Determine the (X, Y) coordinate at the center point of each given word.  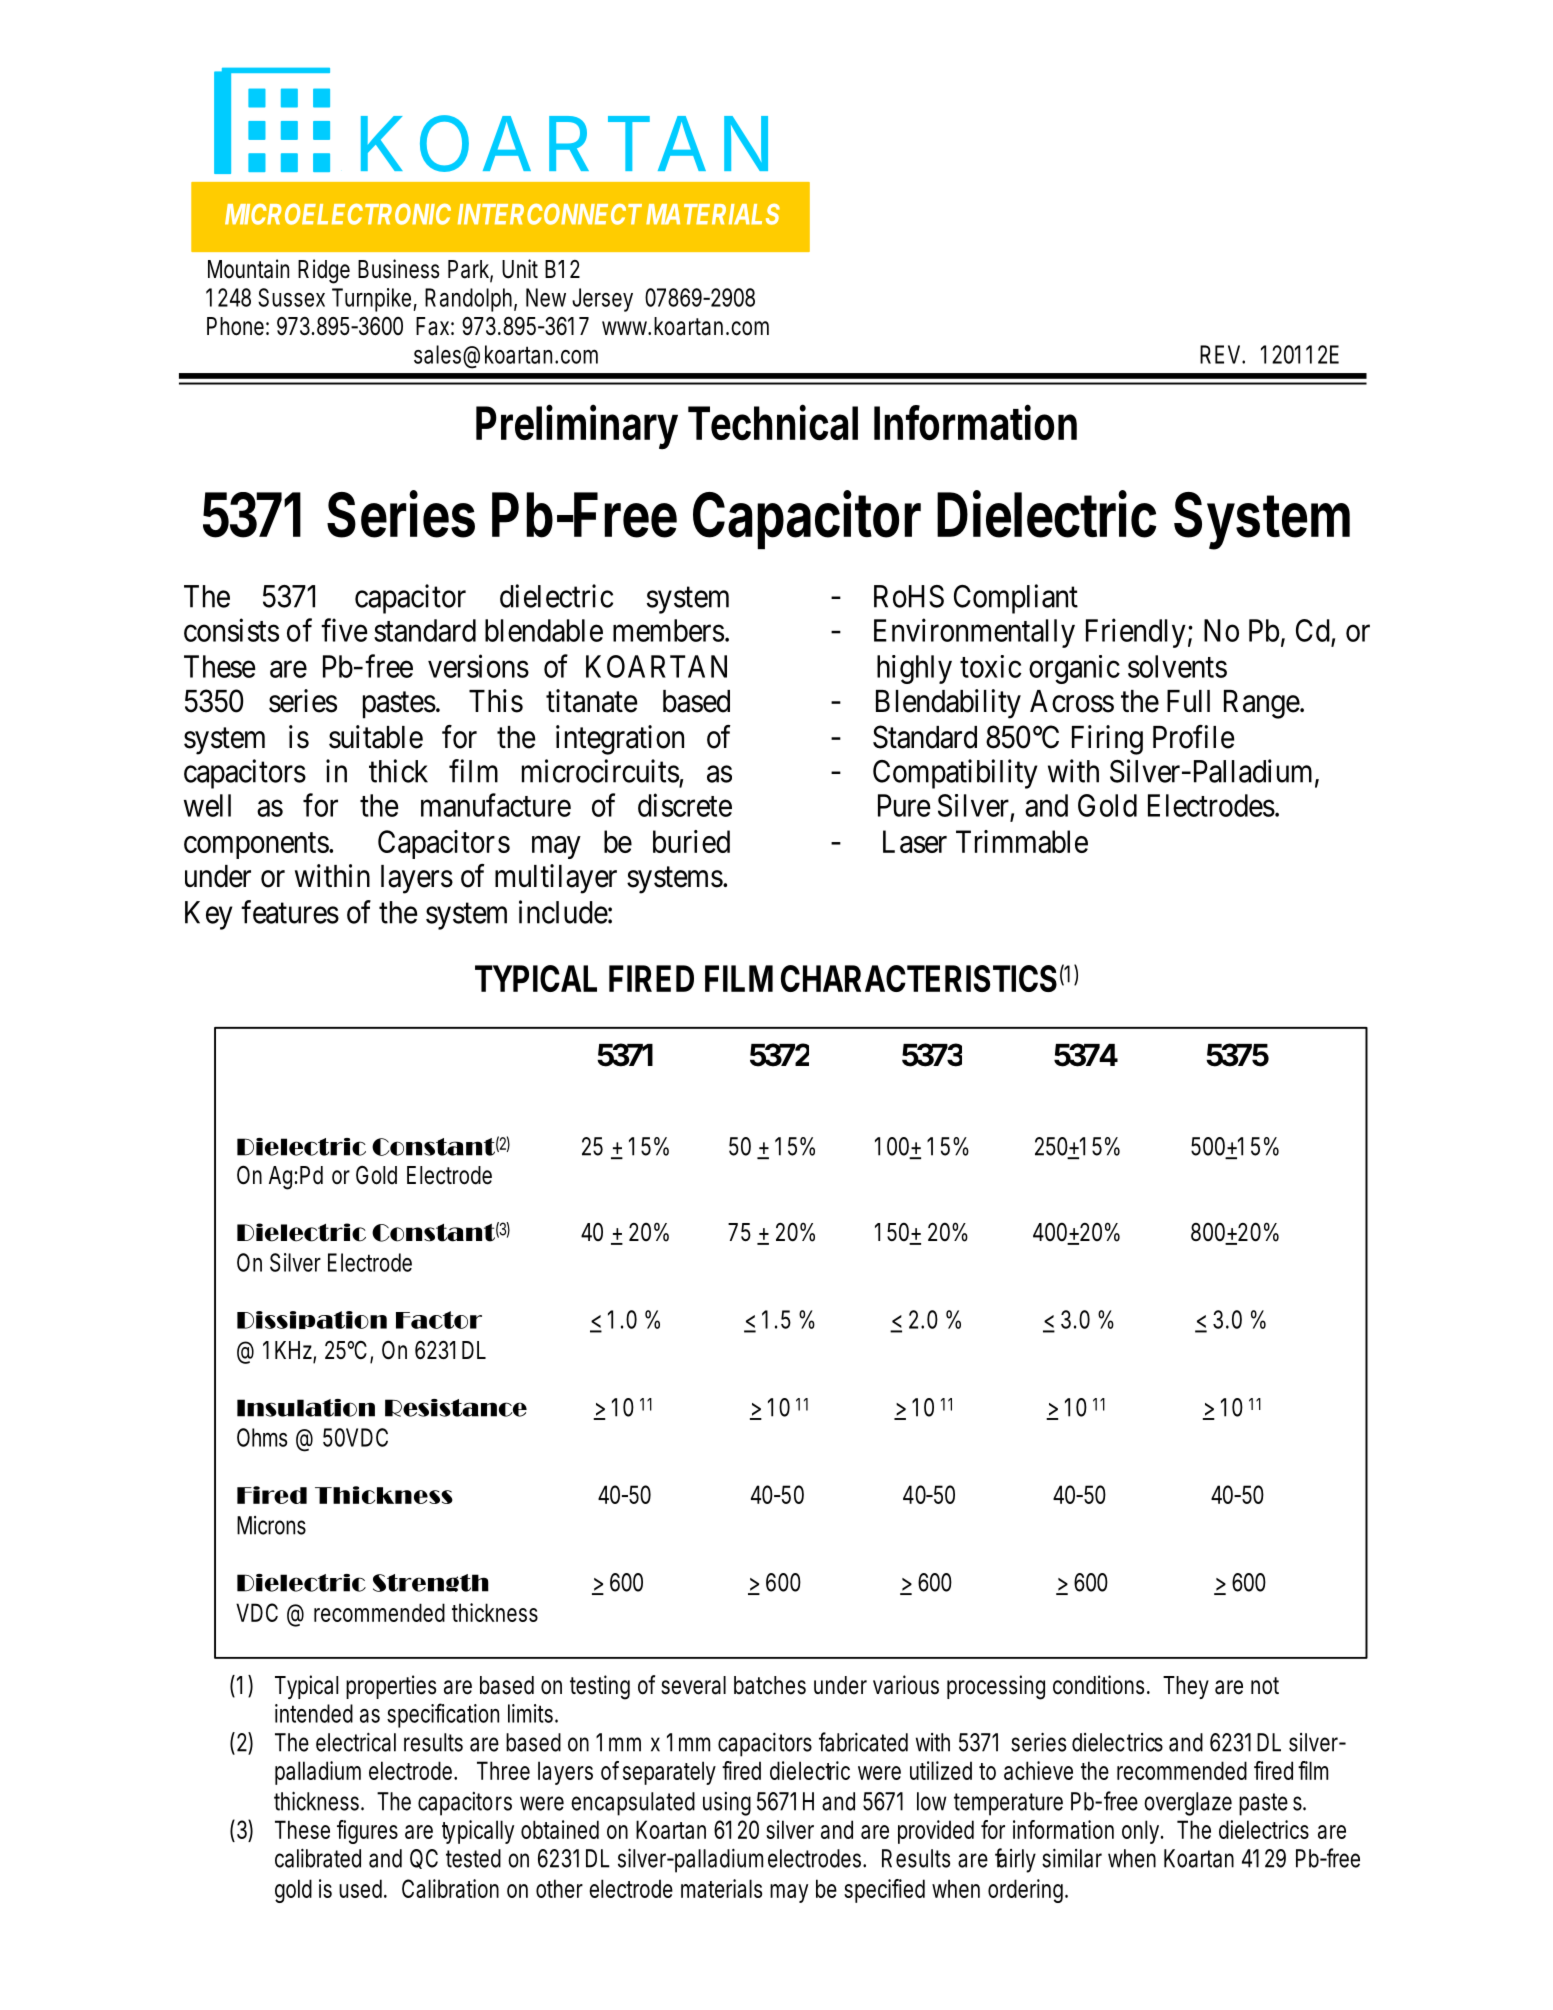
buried (691, 841)
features (290, 912)
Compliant (1016, 599)
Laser (915, 841)
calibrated (318, 1858)
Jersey (602, 300)
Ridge (324, 271)
